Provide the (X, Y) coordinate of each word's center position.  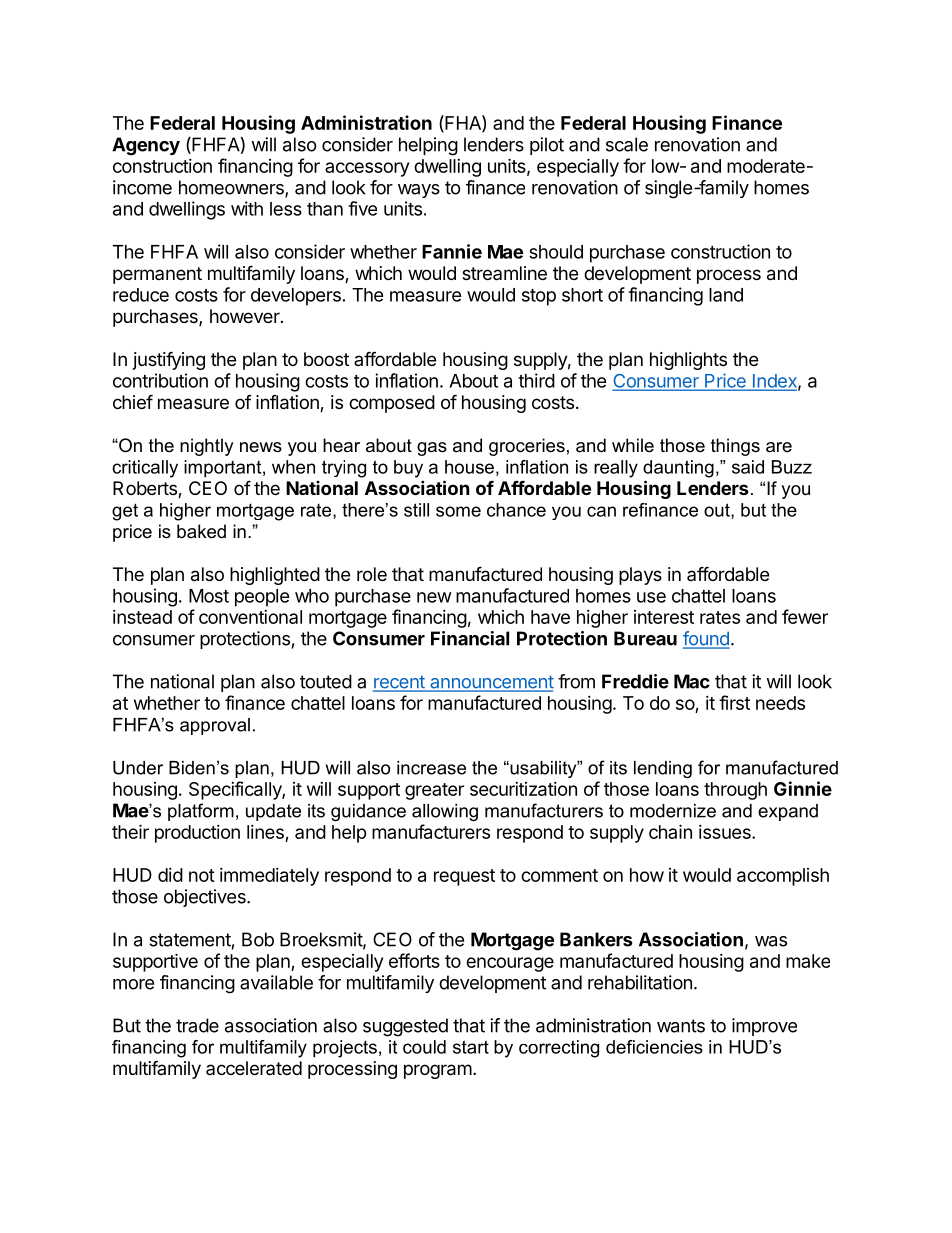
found (706, 639)
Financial (470, 638)
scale (627, 144)
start (471, 1047)
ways (419, 191)
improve (764, 1027)
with (247, 208)
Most (209, 596)
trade (197, 1025)
